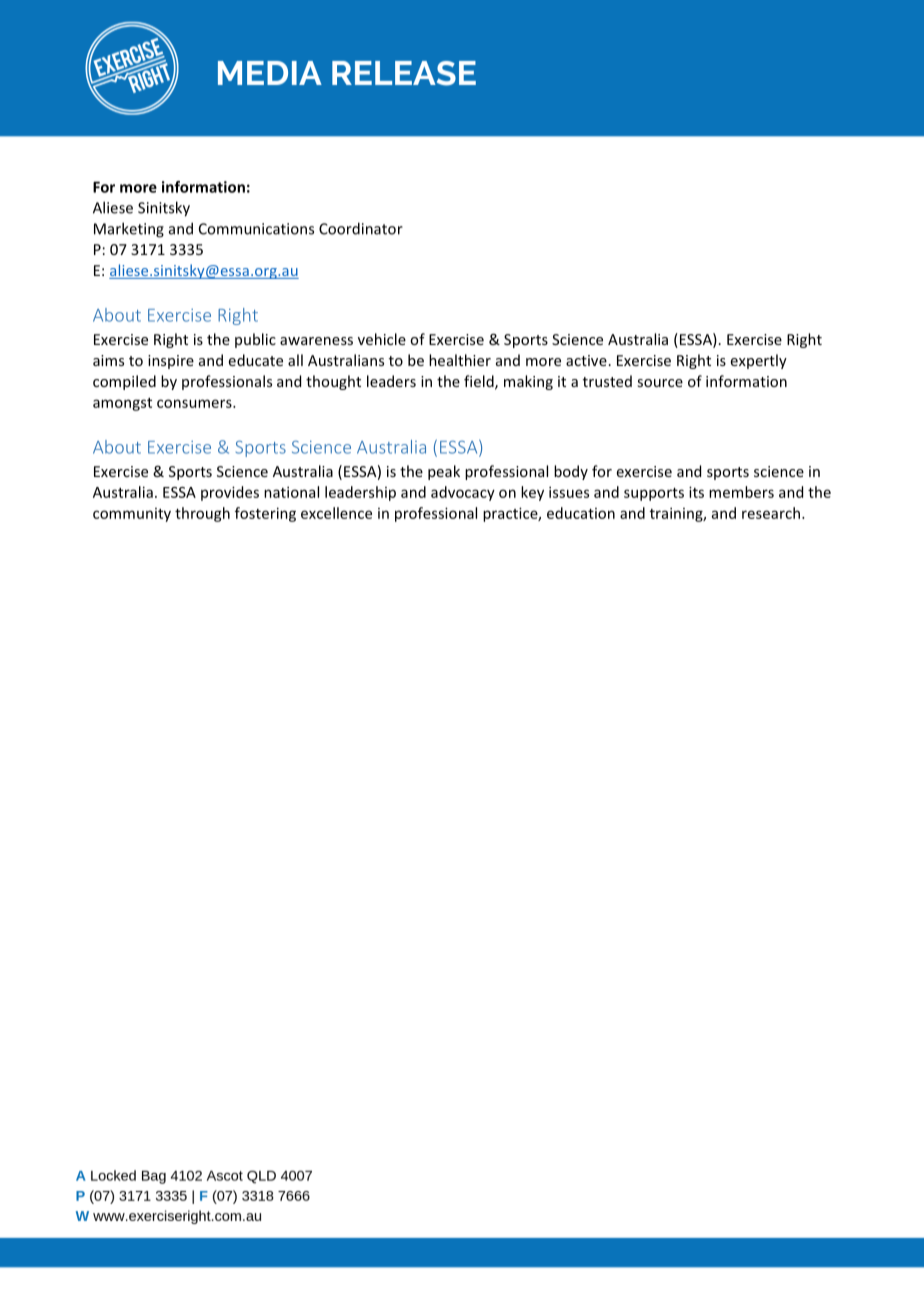 Image resolution: width=924 pixels, height=1308 pixels. What do you see at coordinates (171, 362) in the screenshot?
I see `inspire` at bounding box center [171, 362].
